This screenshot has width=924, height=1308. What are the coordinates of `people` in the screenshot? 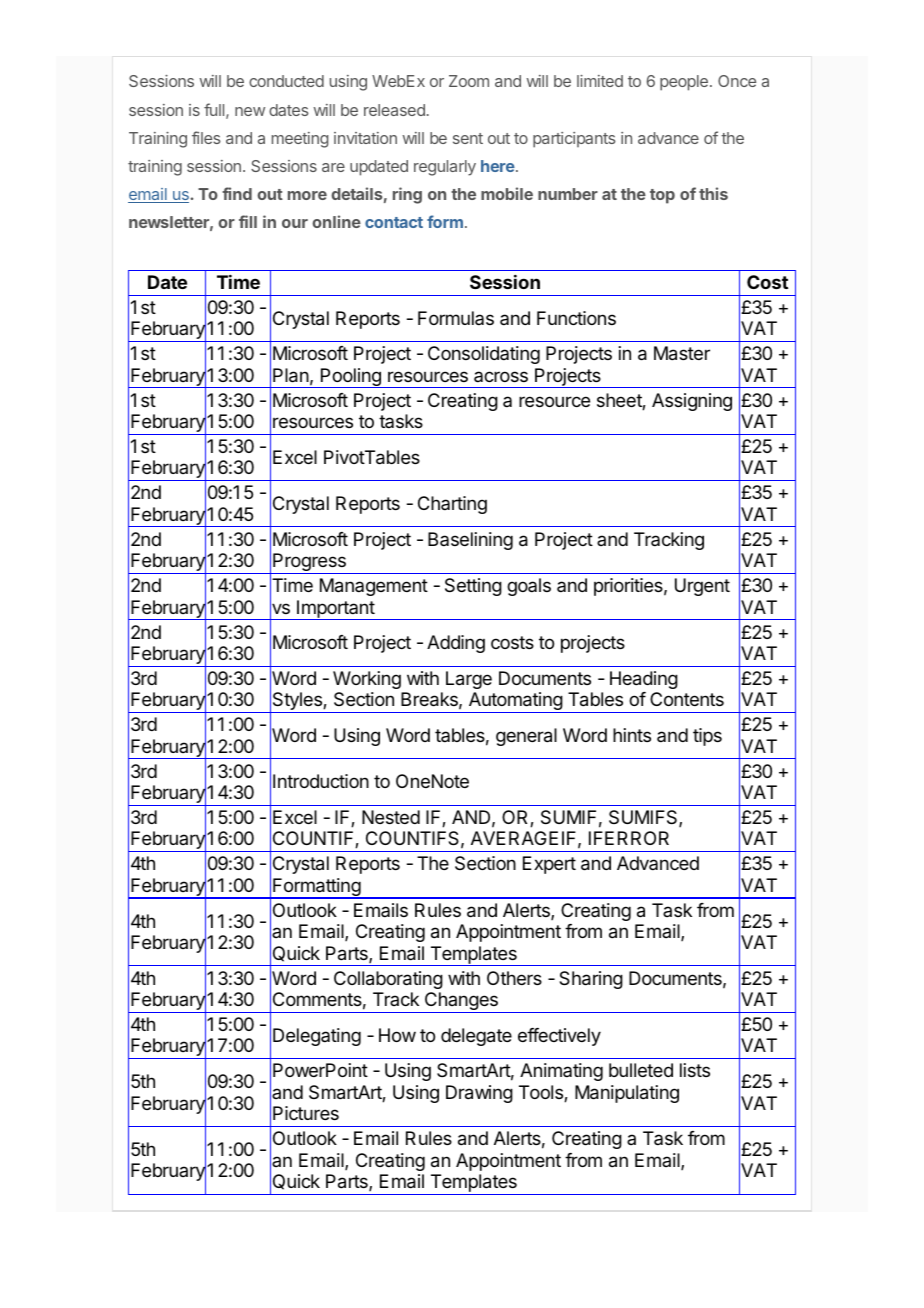 It's located at (684, 83).
